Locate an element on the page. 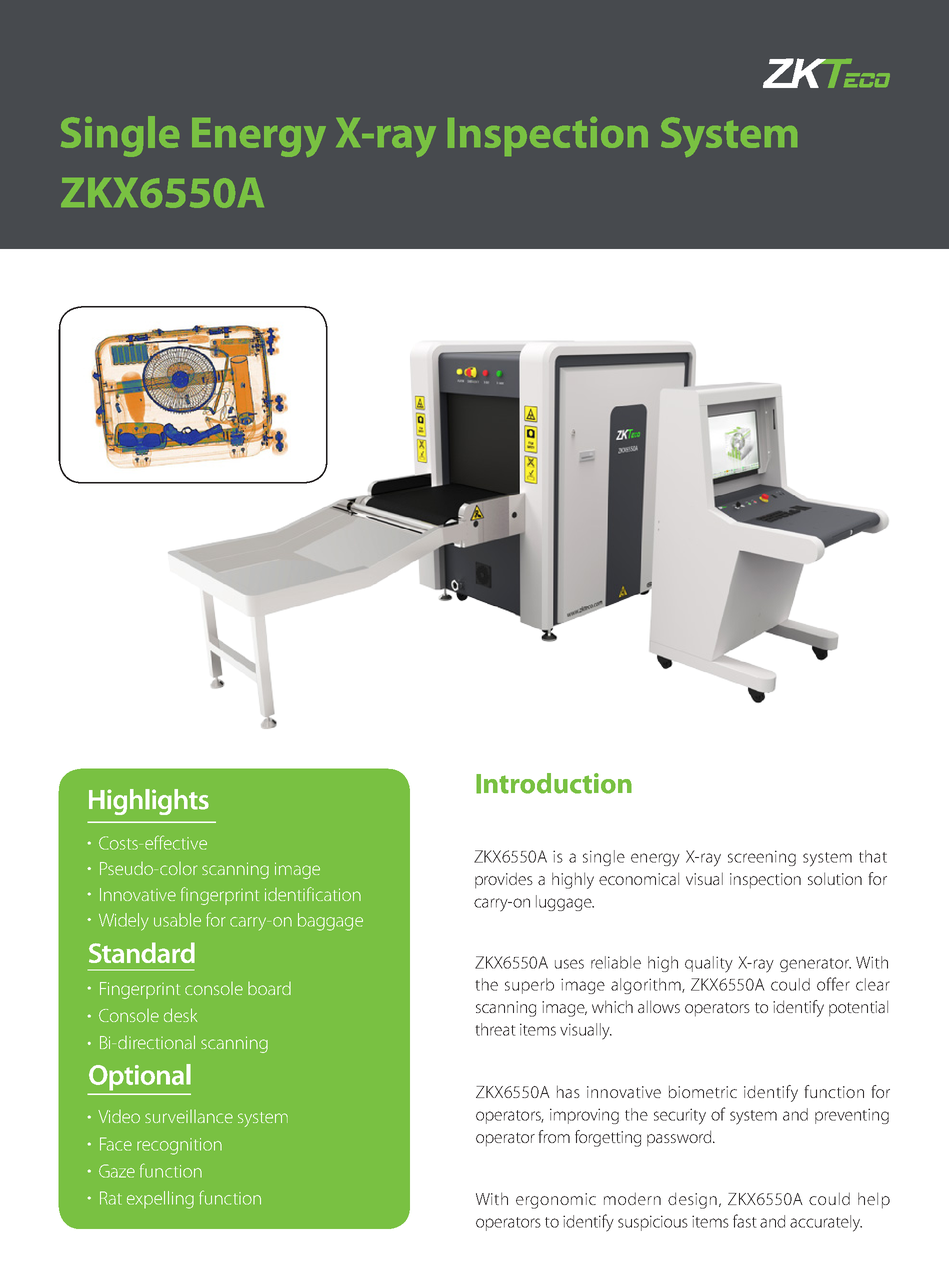  surveillance is located at coordinates (189, 1116).
